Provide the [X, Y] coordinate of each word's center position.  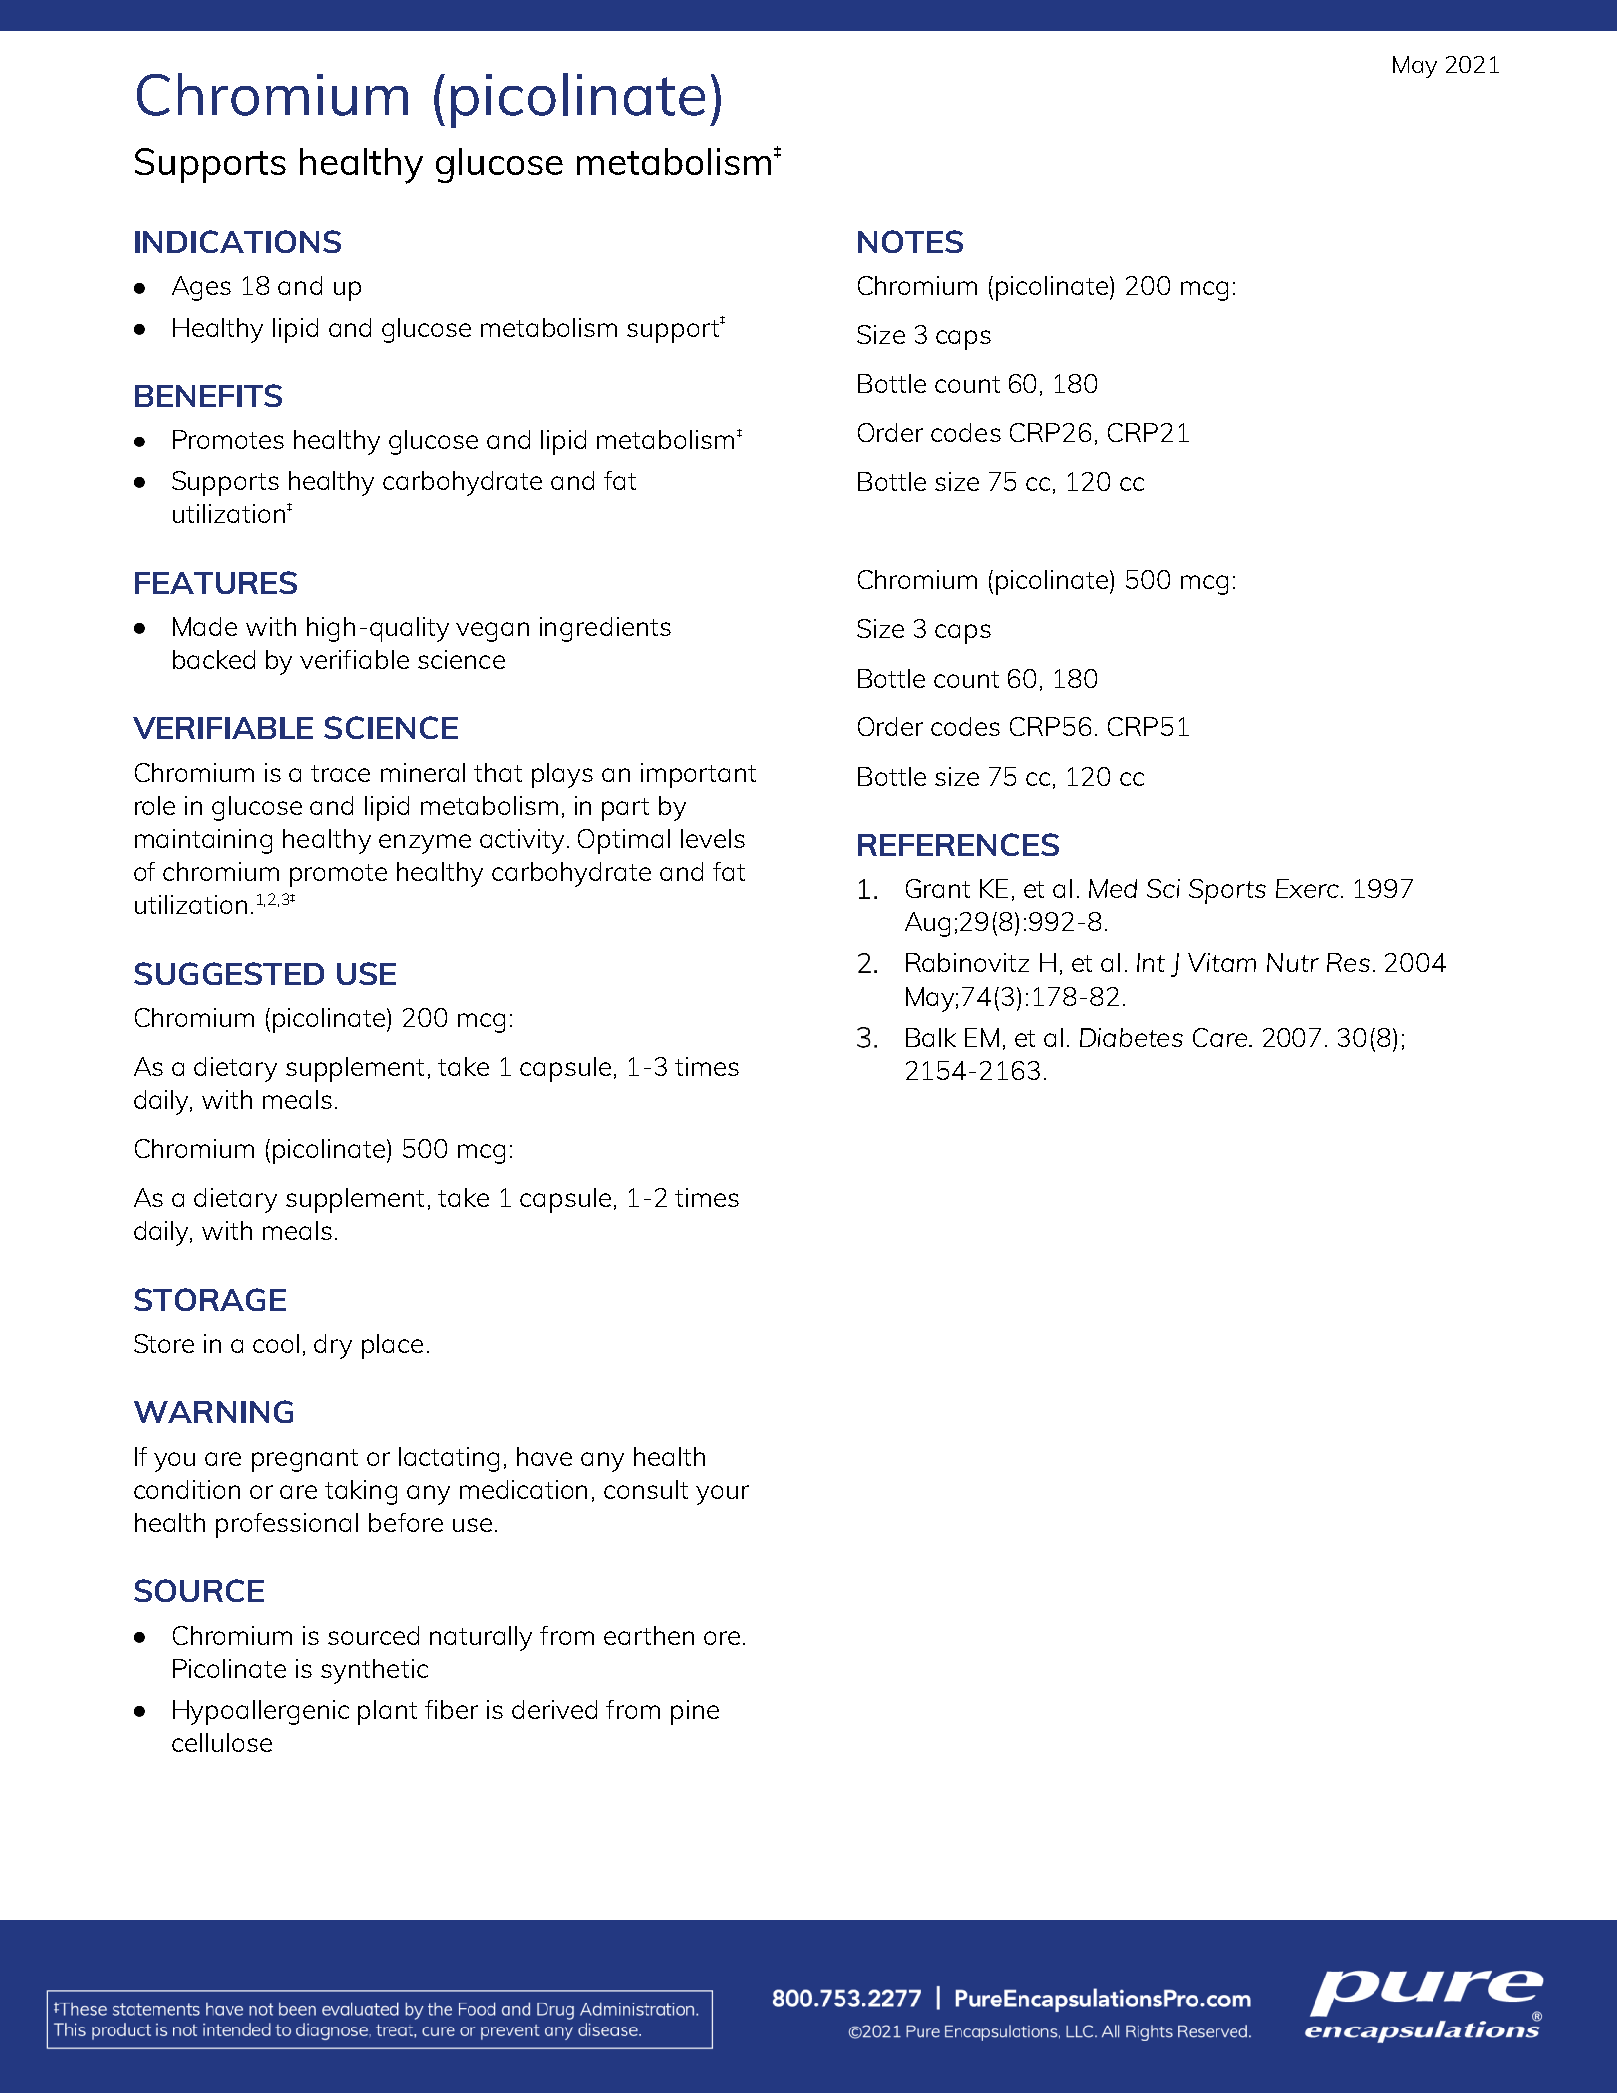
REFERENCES [958, 844]
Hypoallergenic [261, 1712]
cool [276, 1343]
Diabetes [1131, 1037]
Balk [931, 1037]
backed [214, 659]
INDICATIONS [238, 241]
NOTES [910, 241]
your [722, 1495]
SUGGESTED [229, 973]
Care [1221, 1037]
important [698, 775]
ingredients [605, 629]
